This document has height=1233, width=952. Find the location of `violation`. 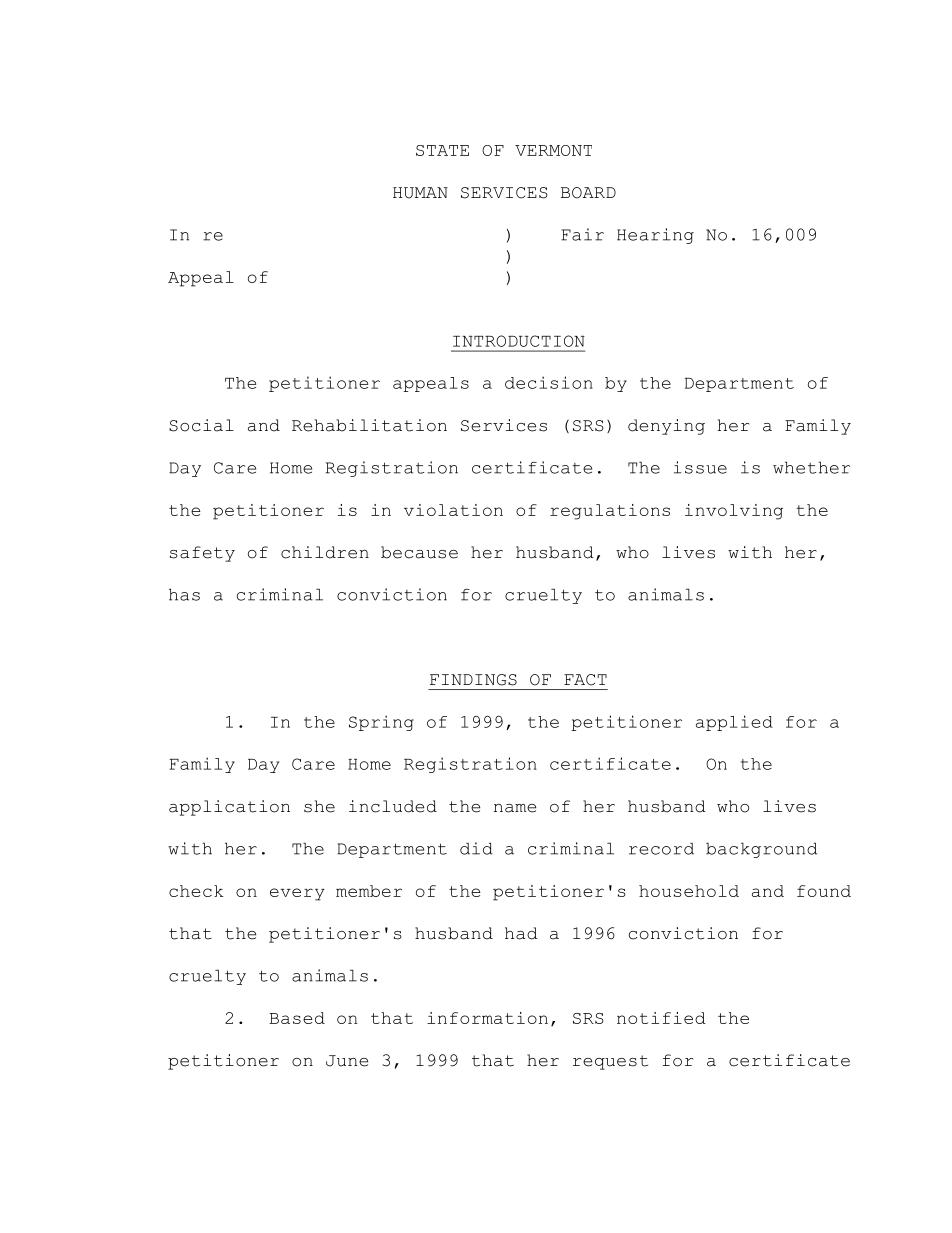

violation is located at coordinates (453, 510).
